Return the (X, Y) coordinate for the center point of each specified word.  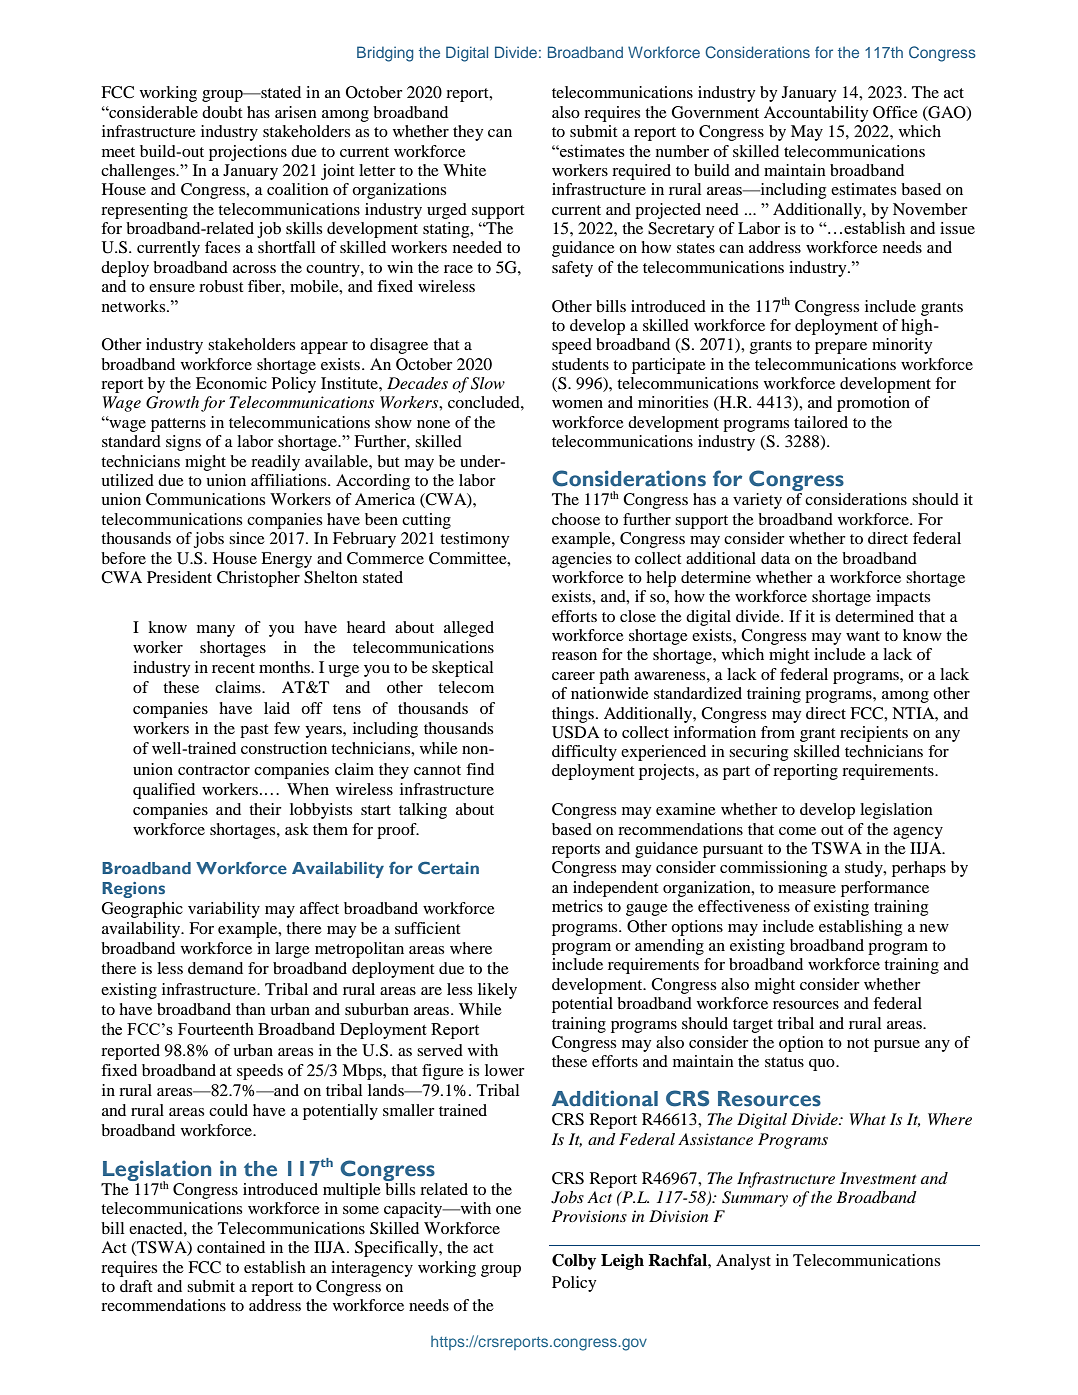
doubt (222, 112)
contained (231, 1247)
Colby (574, 1262)
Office (895, 112)
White (464, 170)
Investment (878, 1178)
